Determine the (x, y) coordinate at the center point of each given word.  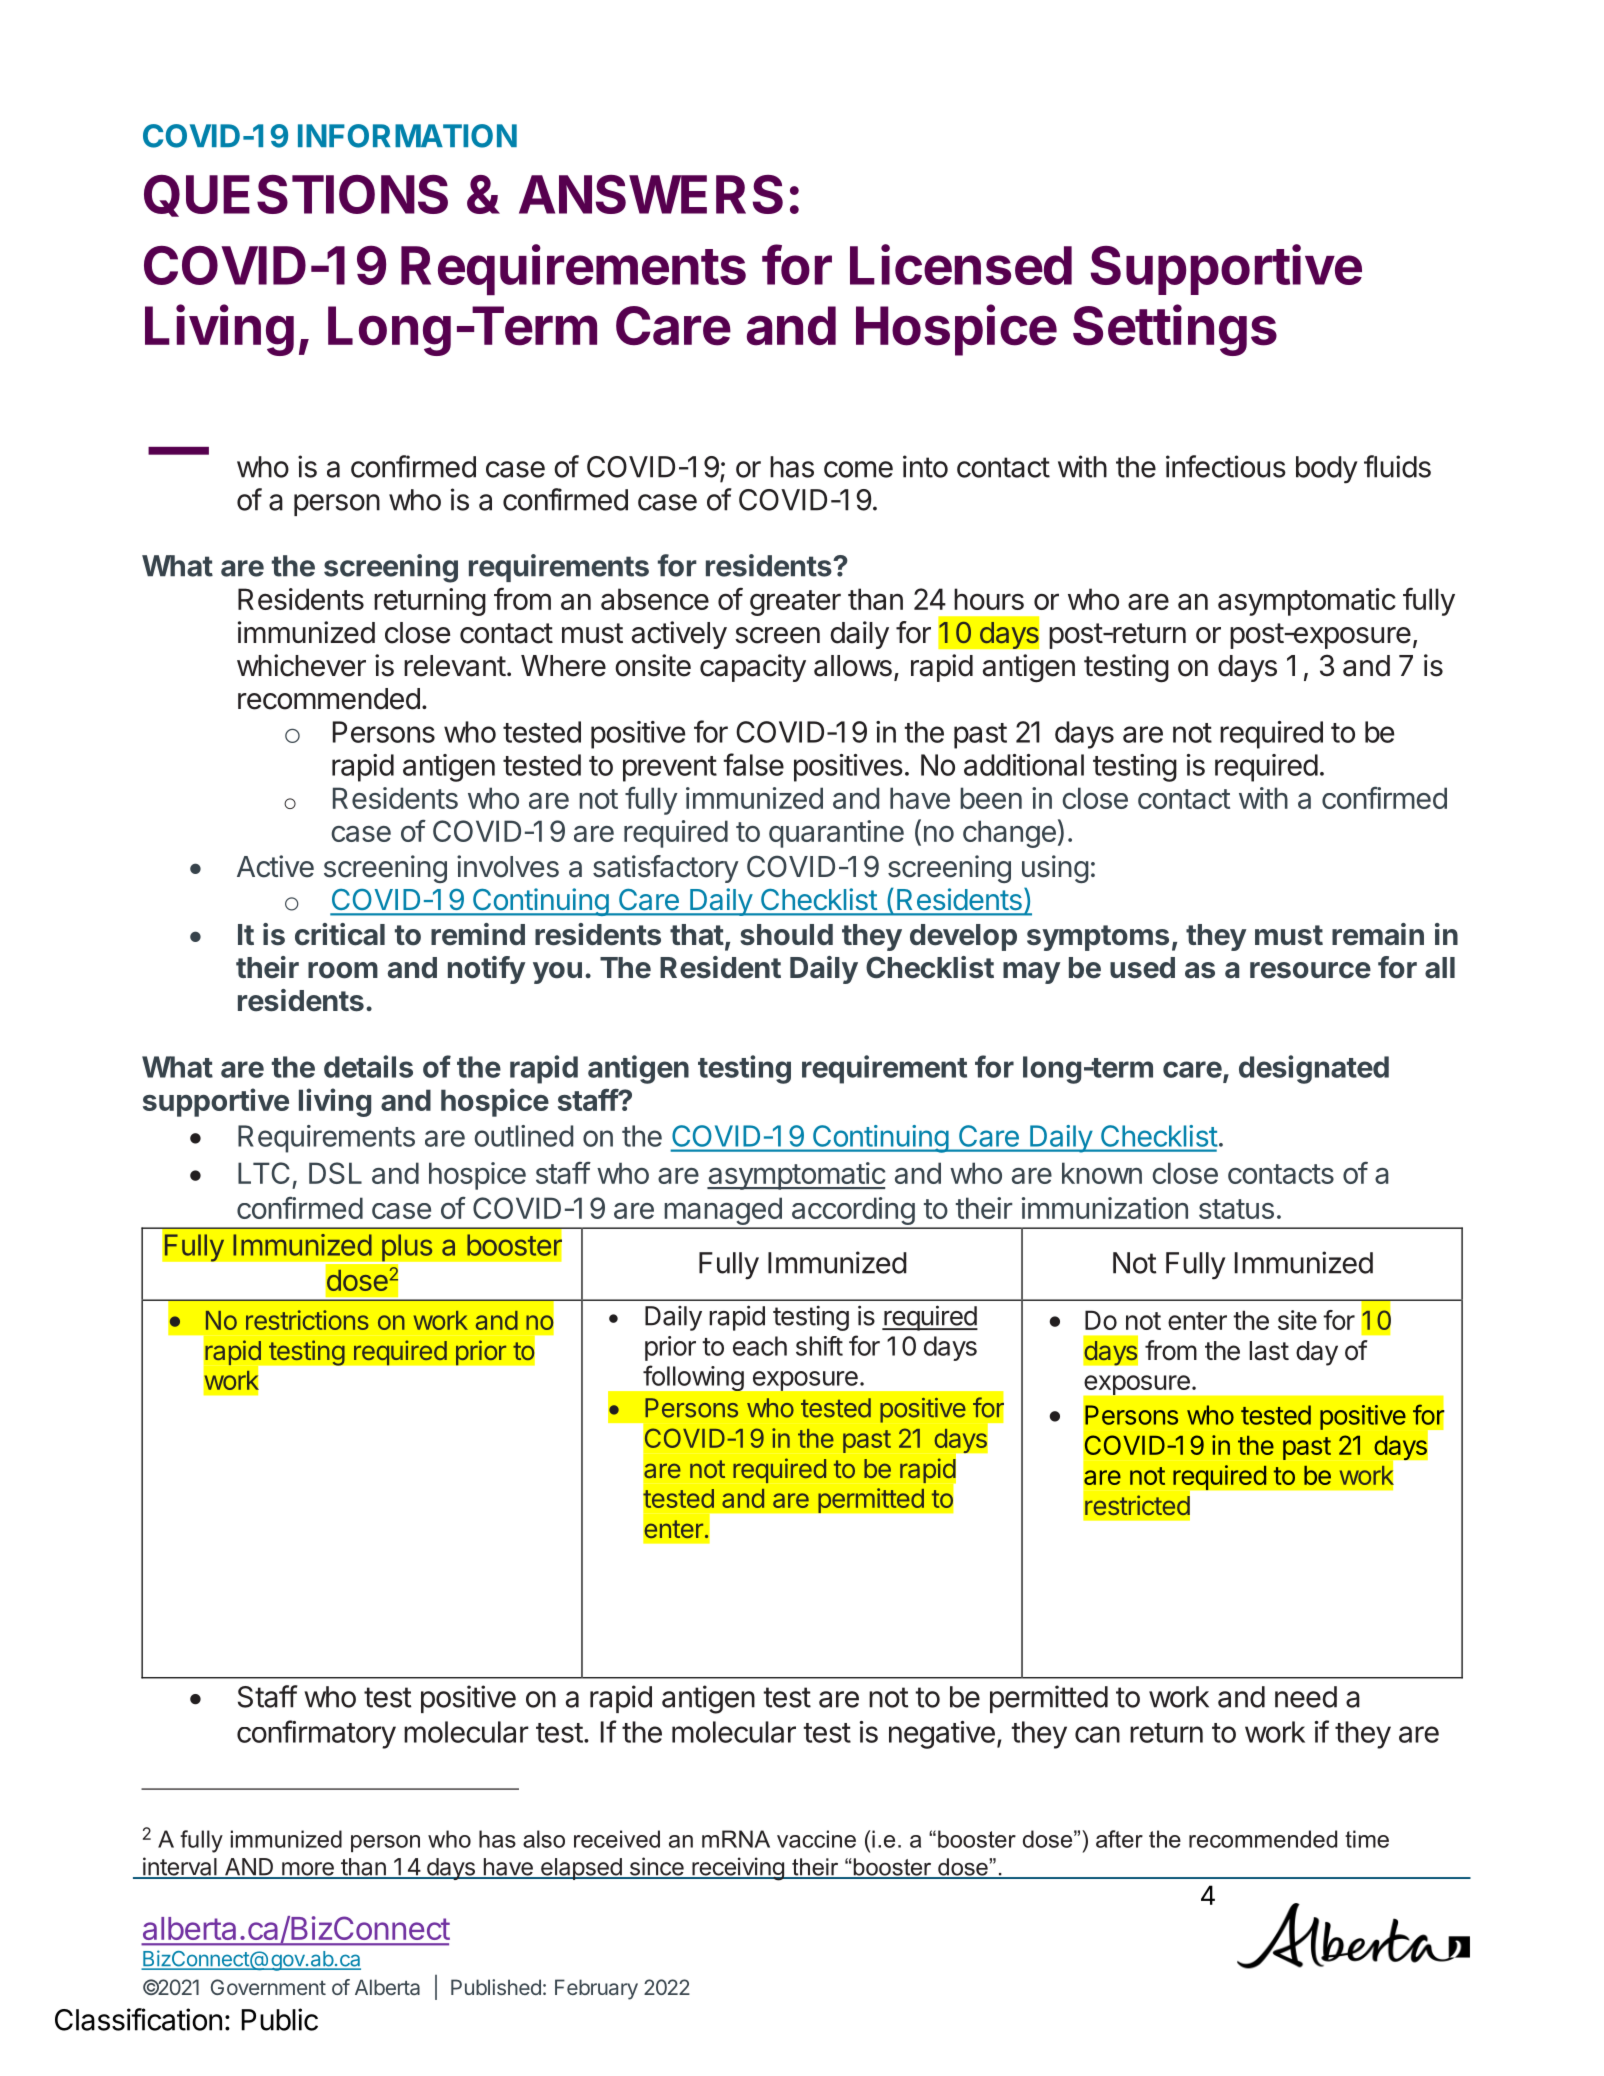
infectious (1226, 466)
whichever (301, 665)
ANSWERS (651, 194)
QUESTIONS (296, 196)
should (786, 935)
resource (1310, 970)
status (1236, 1209)
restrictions (307, 1320)
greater (795, 603)
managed (722, 1212)
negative (942, 1735)
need (1306, 1697)
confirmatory (316, 1734)
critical (340, 934)
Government (268, 1987)
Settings (1175, 330)
